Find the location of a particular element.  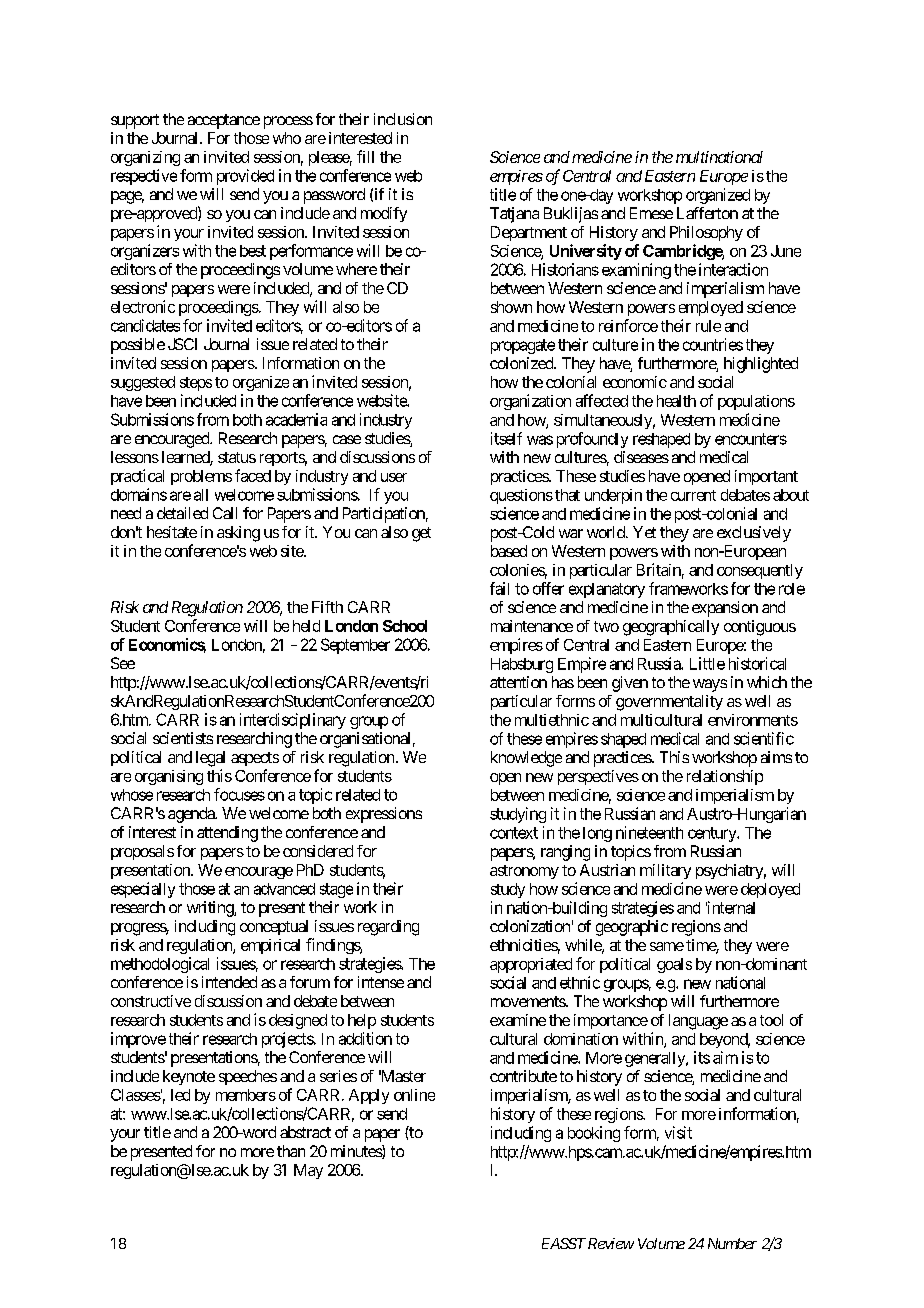

than is located at coordinates (291, 1151).
